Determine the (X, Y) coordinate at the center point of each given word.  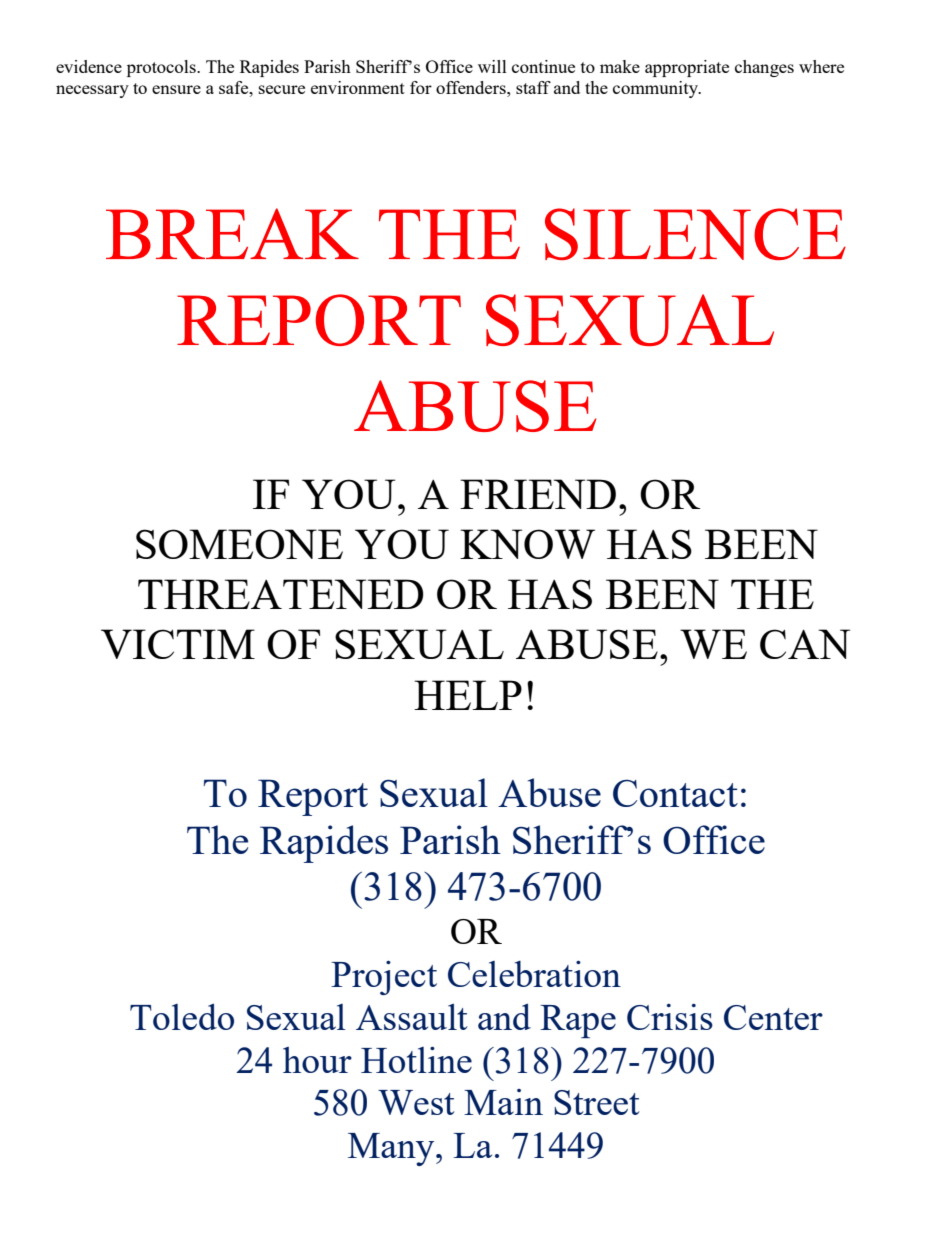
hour (317, 1060)
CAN (805, 644)
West (416, 1102)
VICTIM (178, 644)
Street (597, 1102)
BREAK (232, 233)
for (421, 87)
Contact (675, 793)
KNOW (527, 544)
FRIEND (538, 494)
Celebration (534, 974)
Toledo (182, 1016)
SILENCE (695, 234)
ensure (176, 89)
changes (764, 68)
